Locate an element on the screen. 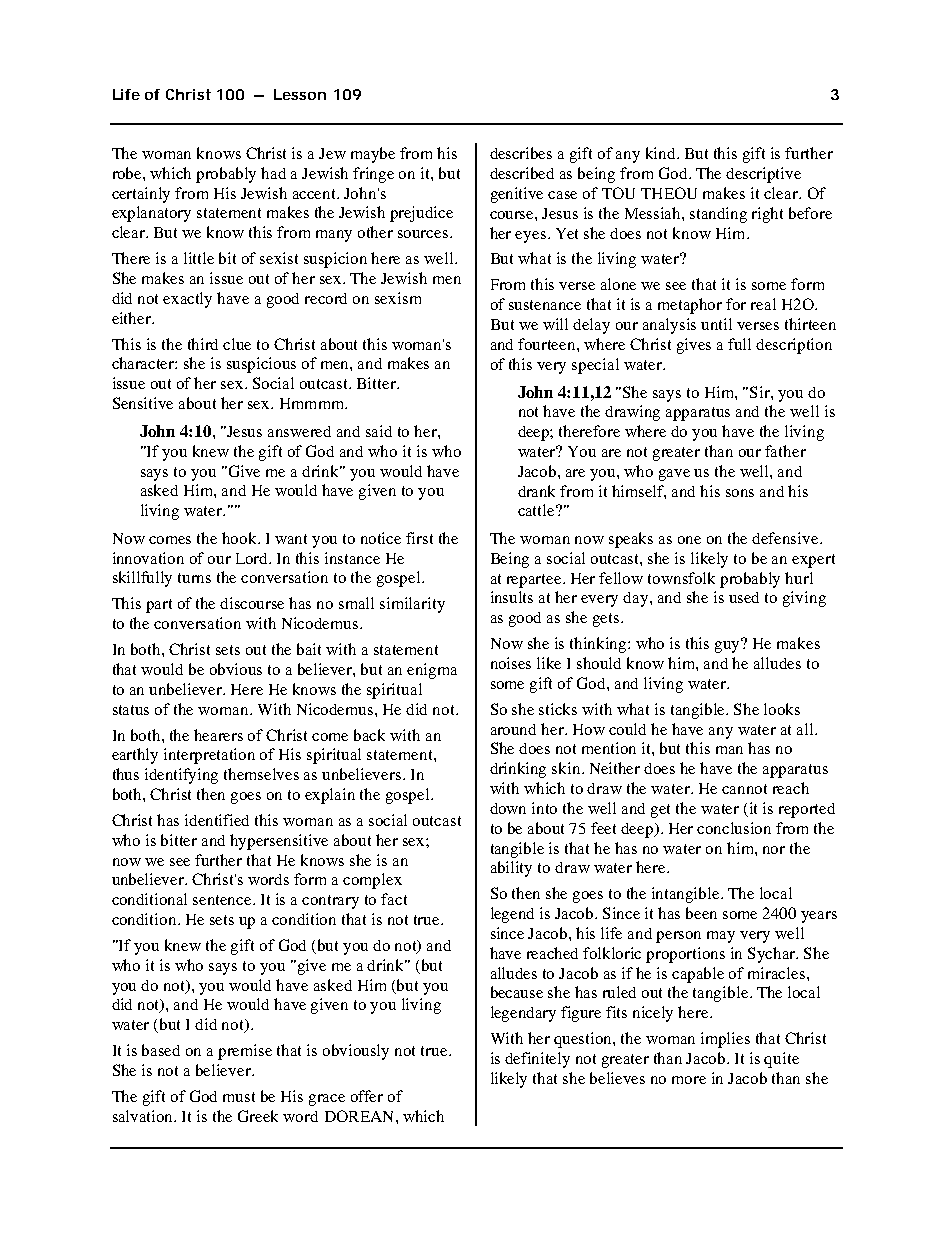  used is located at coordinates (744, 597).
